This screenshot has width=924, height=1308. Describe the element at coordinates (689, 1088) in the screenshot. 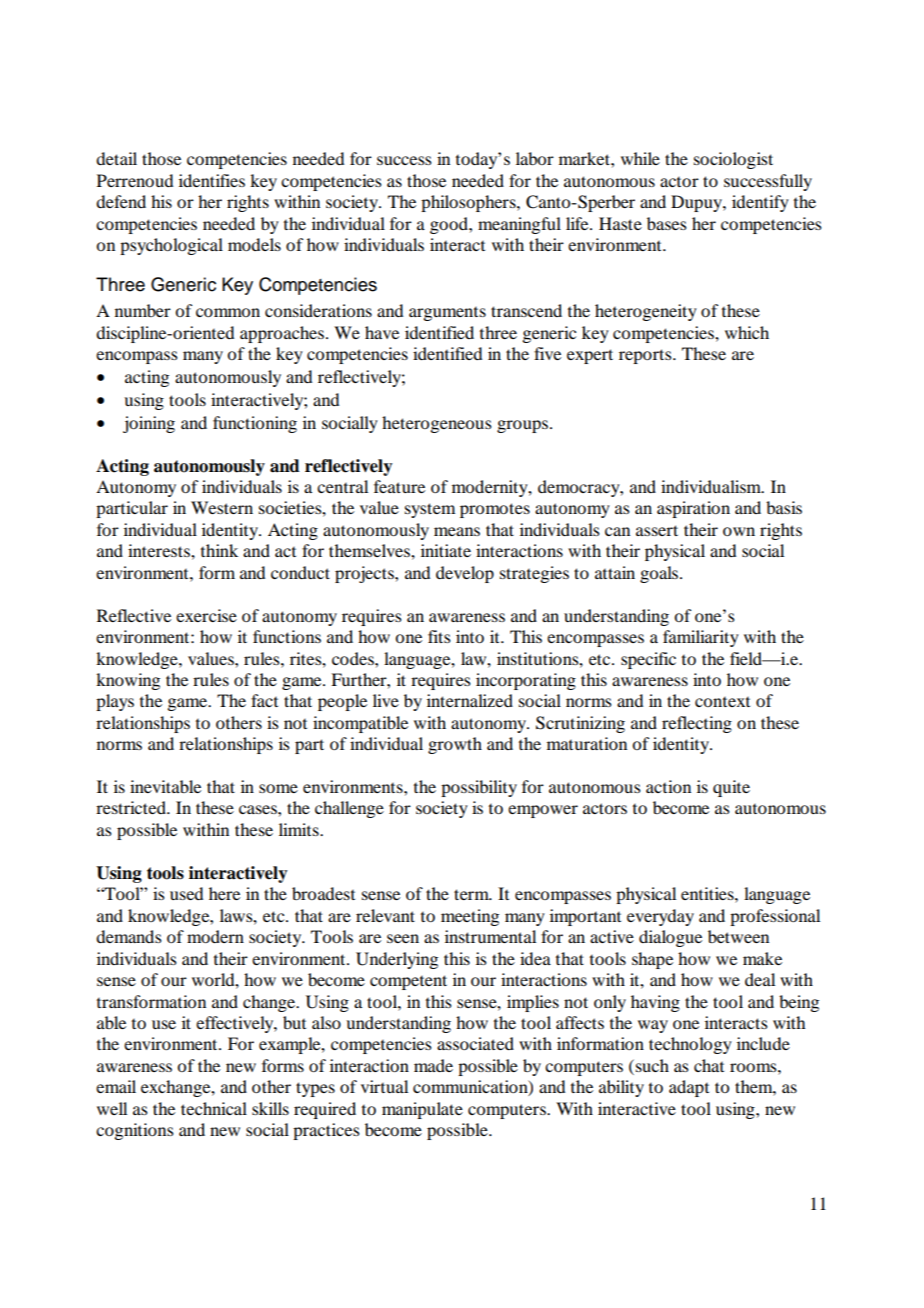

I see `adapt` at that location.
